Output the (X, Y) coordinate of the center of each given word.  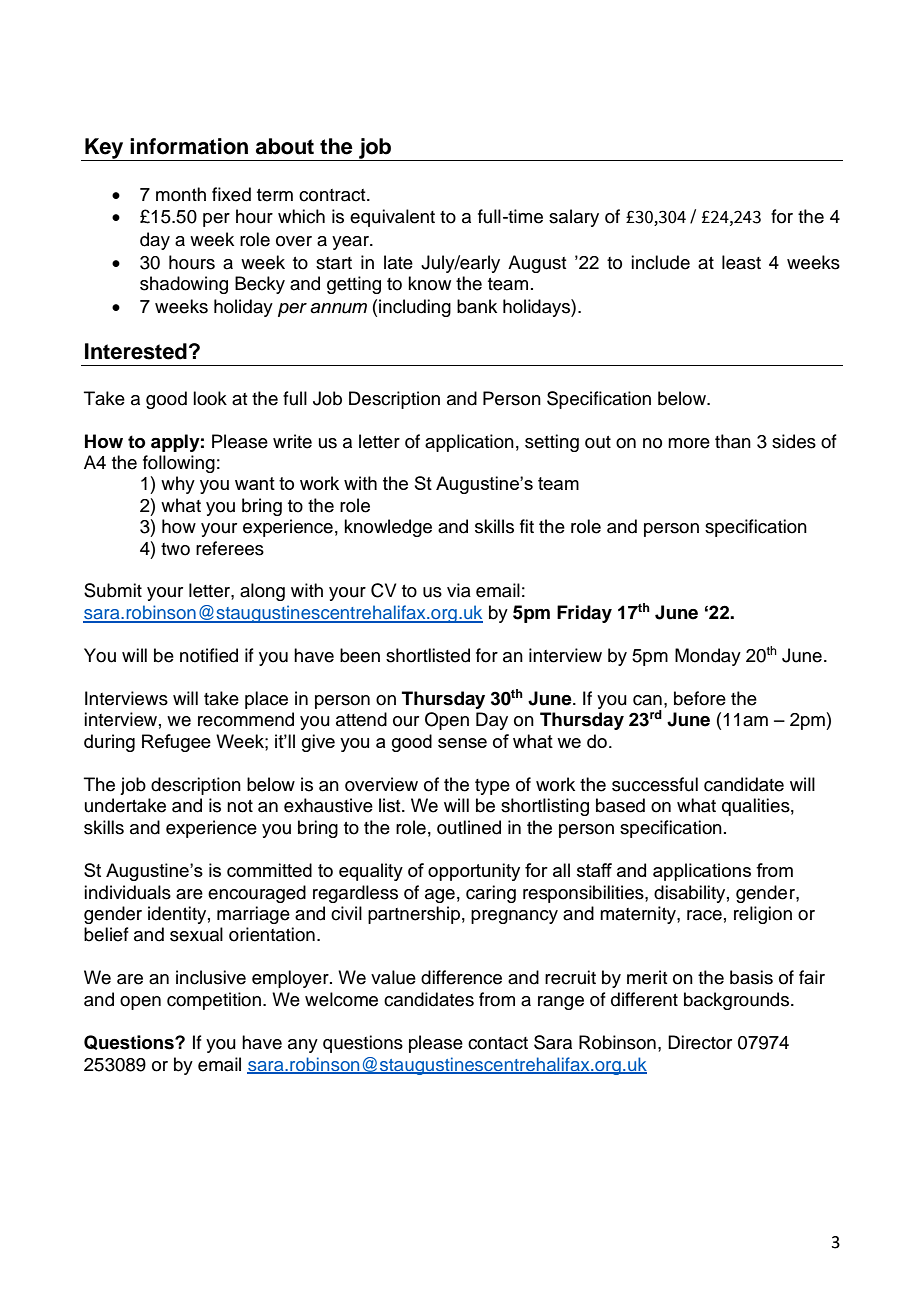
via (459, 590)
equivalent (392, 218)
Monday (708, 657)
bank (477, 306)
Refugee (176, 743)
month (181, 194)
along (262, 592)
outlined (469, 827)
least (741, 262)
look (210, 398)
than (733, 441)
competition (214, 1001)
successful (655, 784)
